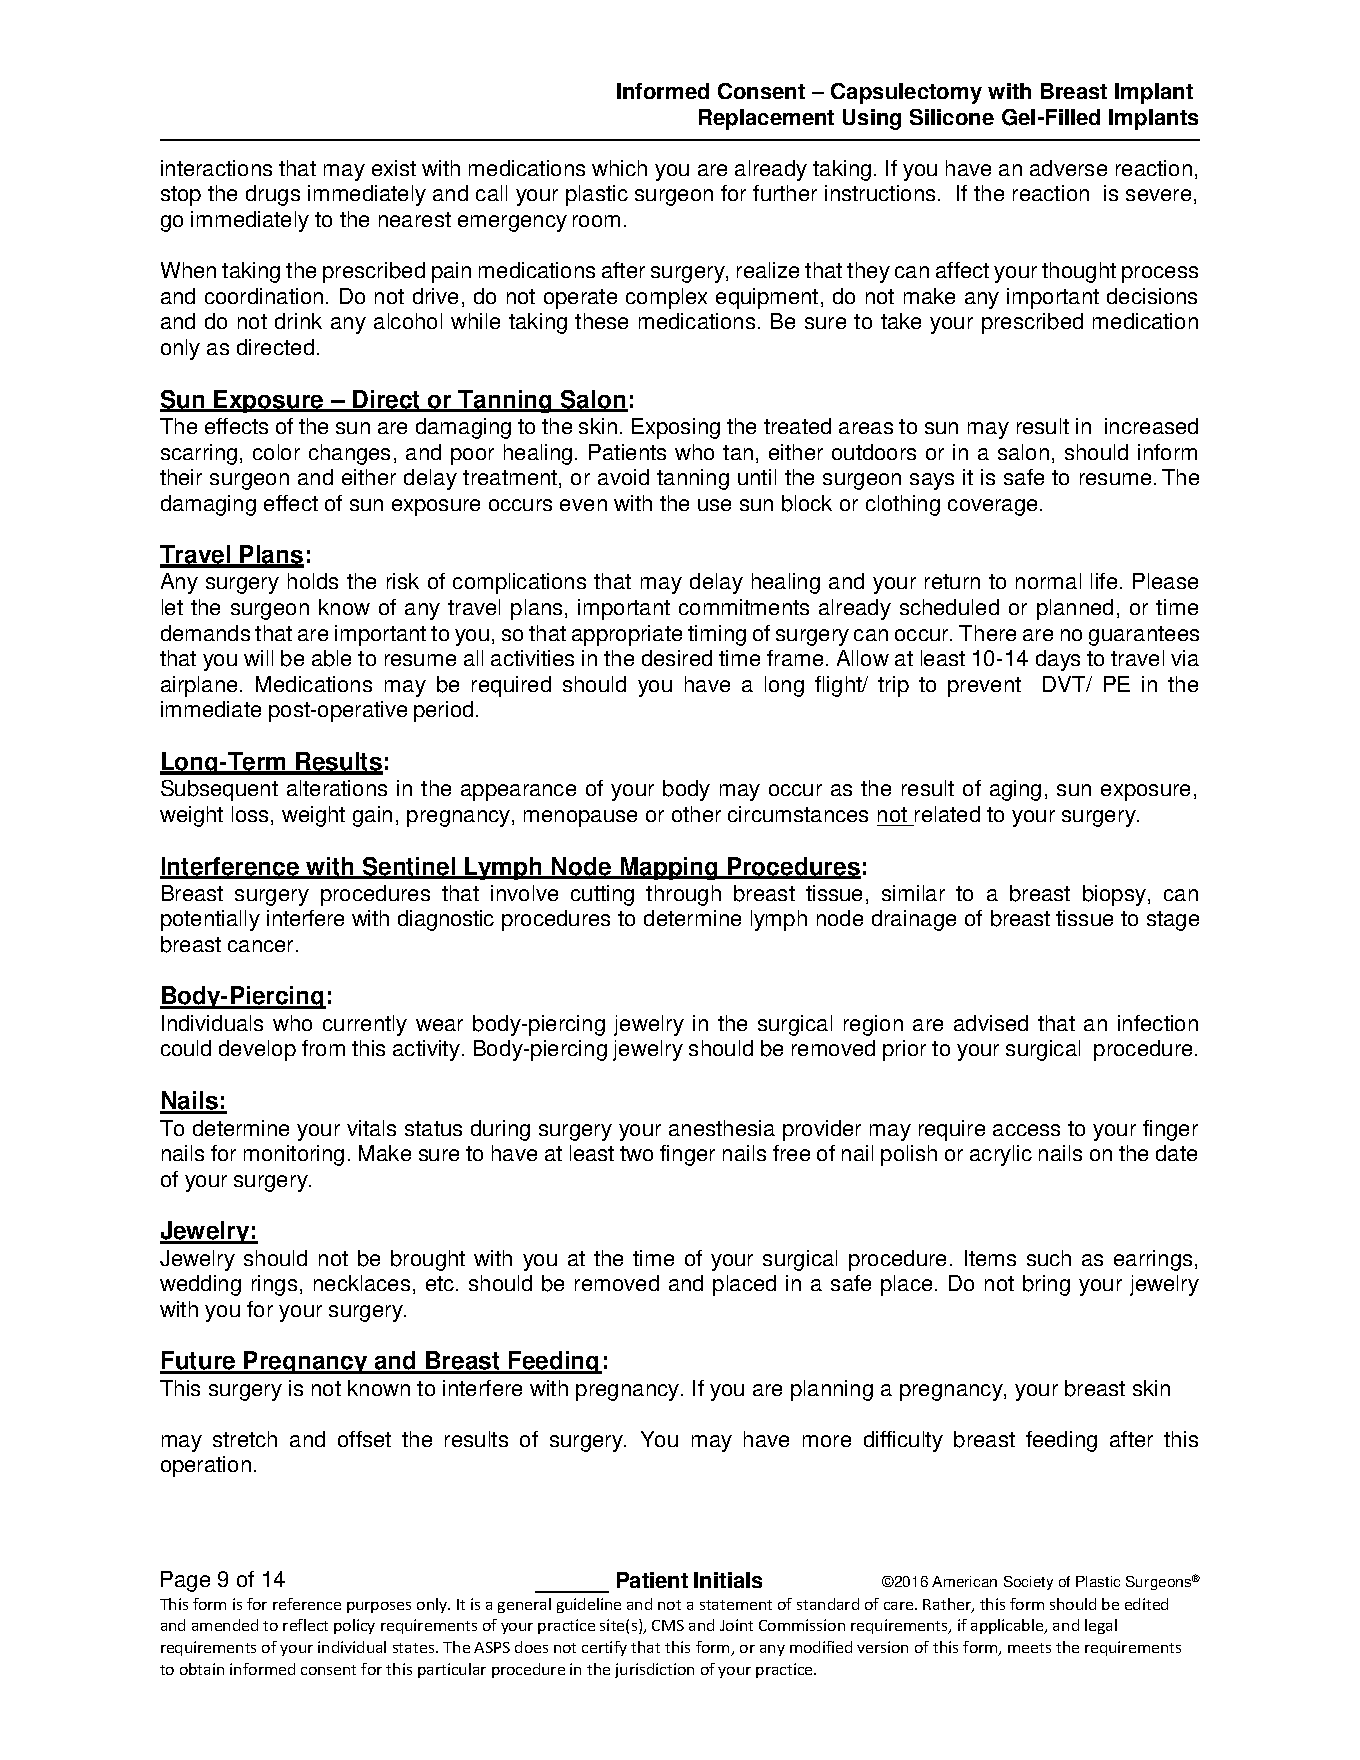 The width and height of the screenshot is (1360, 1760). I want to click on access, so click(1026, 1130).
